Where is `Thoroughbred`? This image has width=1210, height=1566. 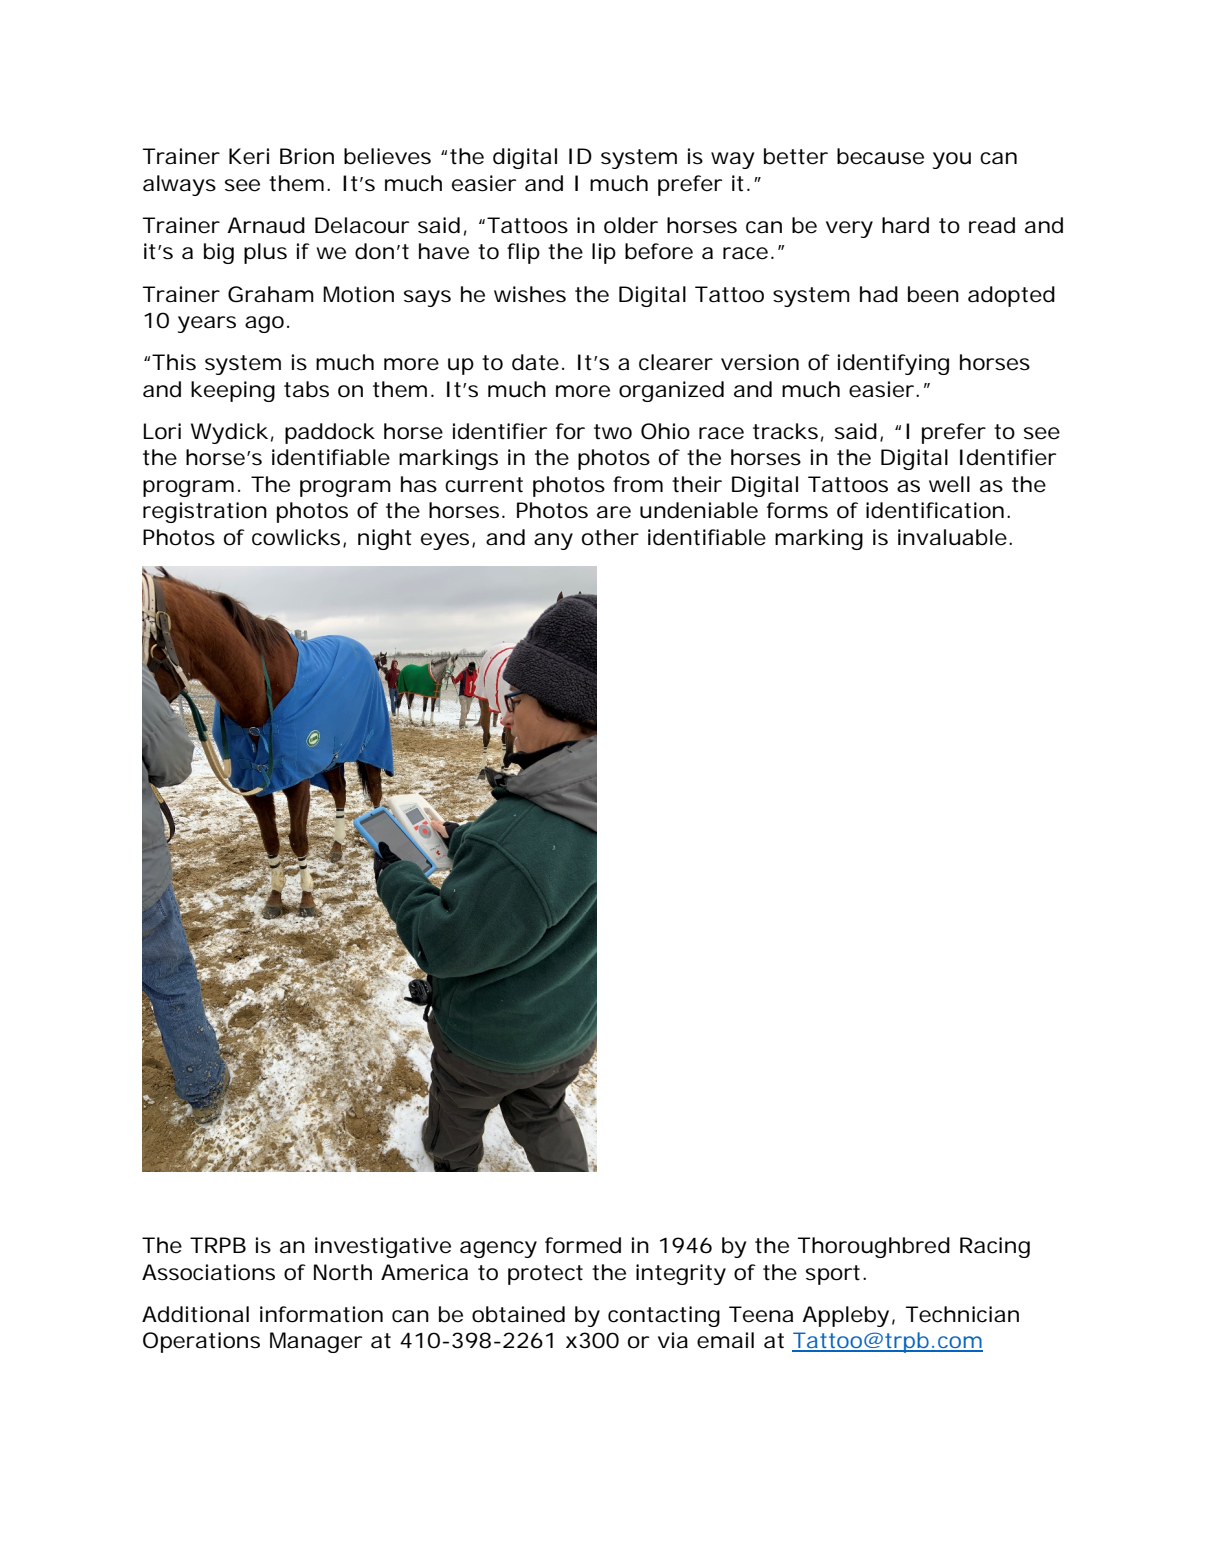 Thoroughbred is located at coordinates (874, 1247).
